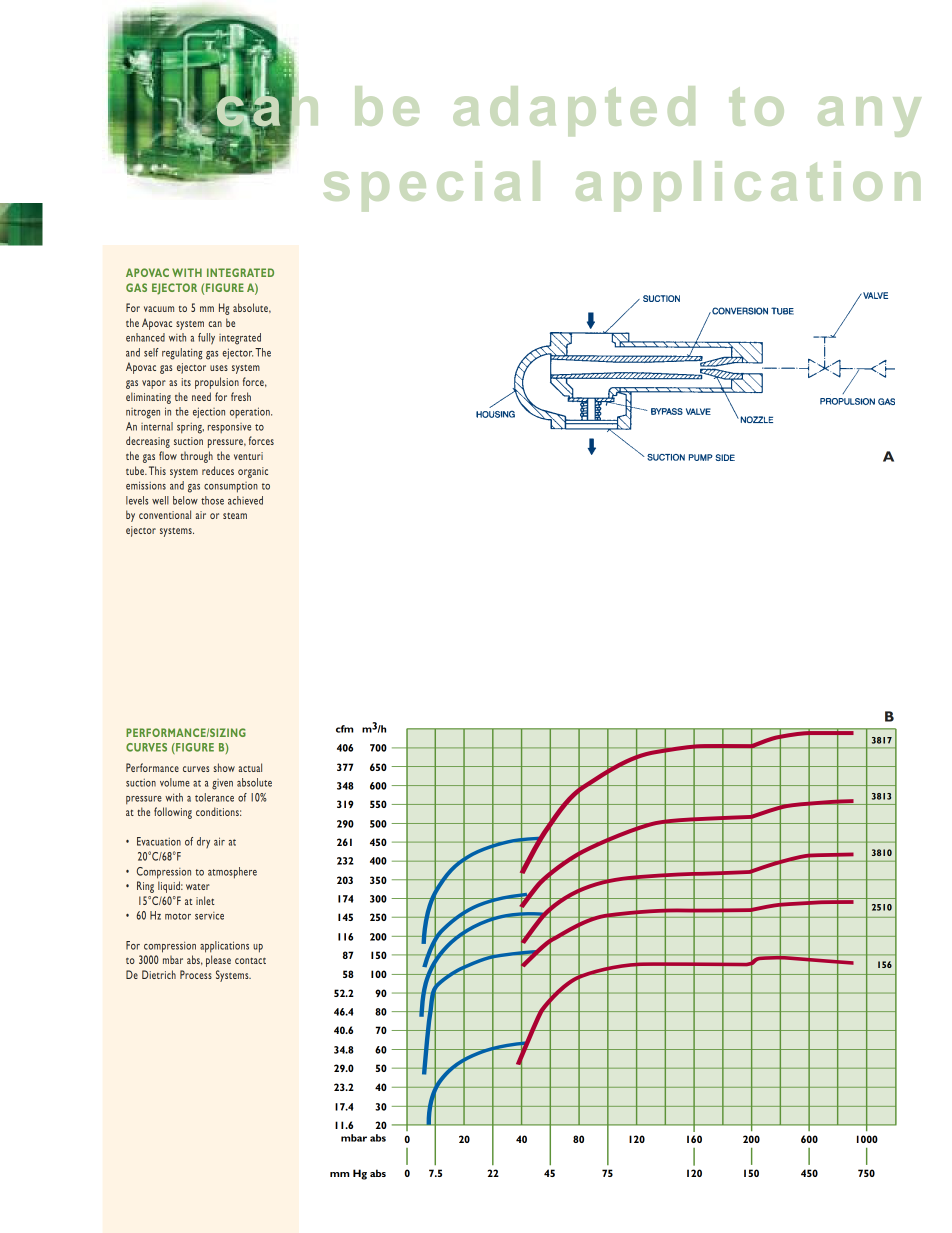  I want to click on any, so click(869, 116).
